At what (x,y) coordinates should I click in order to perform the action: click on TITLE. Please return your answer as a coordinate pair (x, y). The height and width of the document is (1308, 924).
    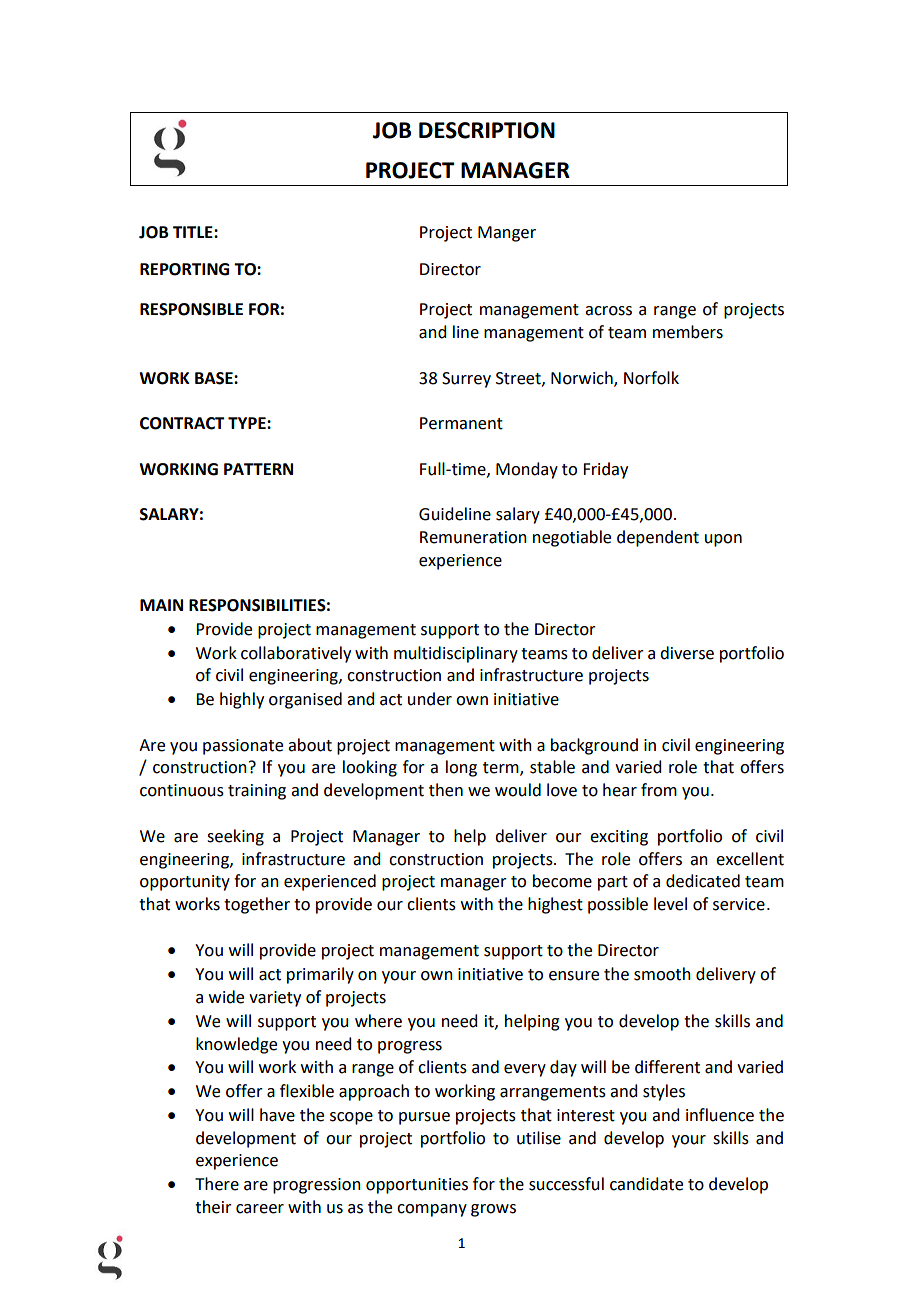
    Looking at the image, I should click on (194, 232).
